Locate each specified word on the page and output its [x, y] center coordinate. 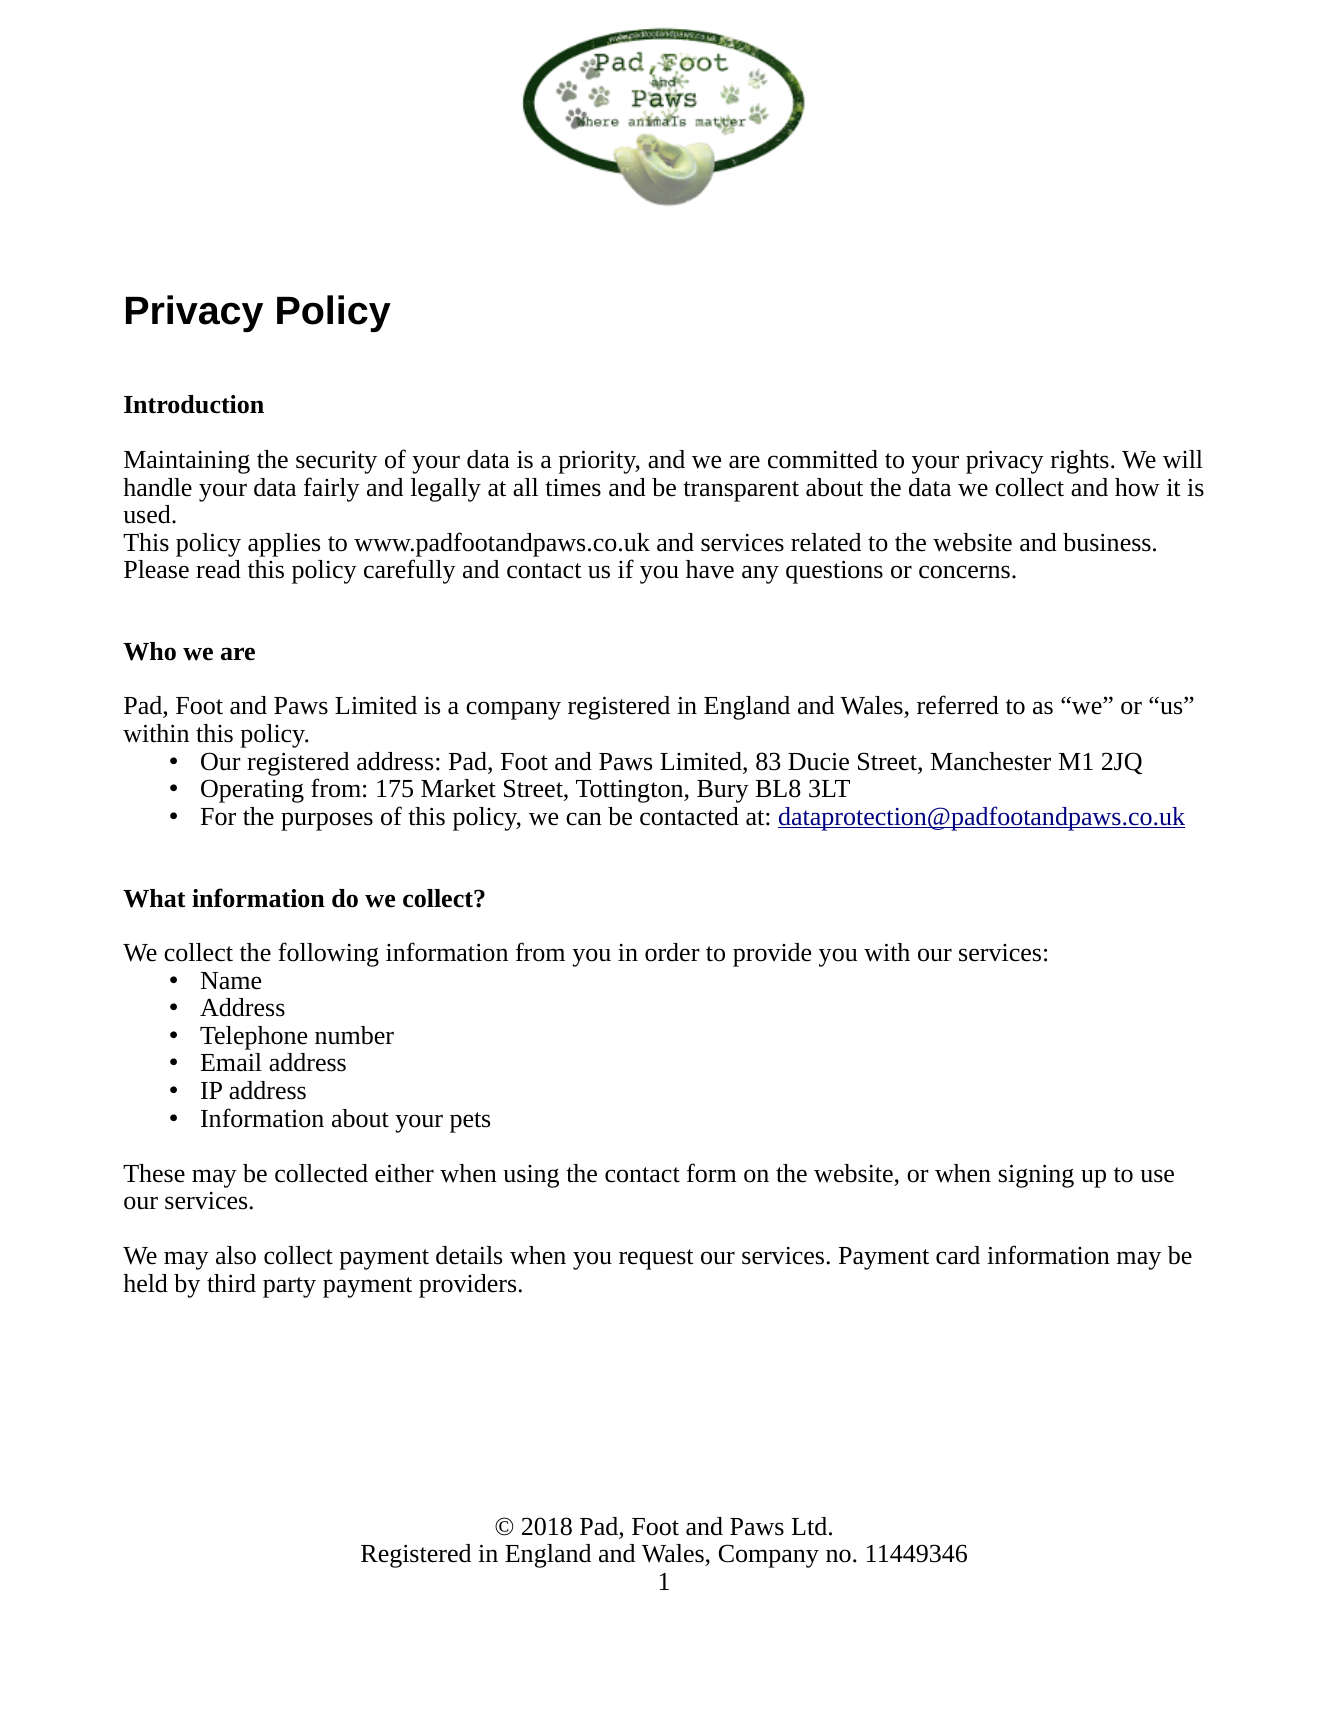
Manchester [991, 761]
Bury [723, 791]
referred [958, 705]
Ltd [809, 1526]
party [289, 1287]
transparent [741, 491]
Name [231, 981]
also [236, 1255]
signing [1036, 1176]
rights [1080, 462]
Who [149, 651]
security [336, 462]
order [672, 952]
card [958, 1255]
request [656, 1259]
